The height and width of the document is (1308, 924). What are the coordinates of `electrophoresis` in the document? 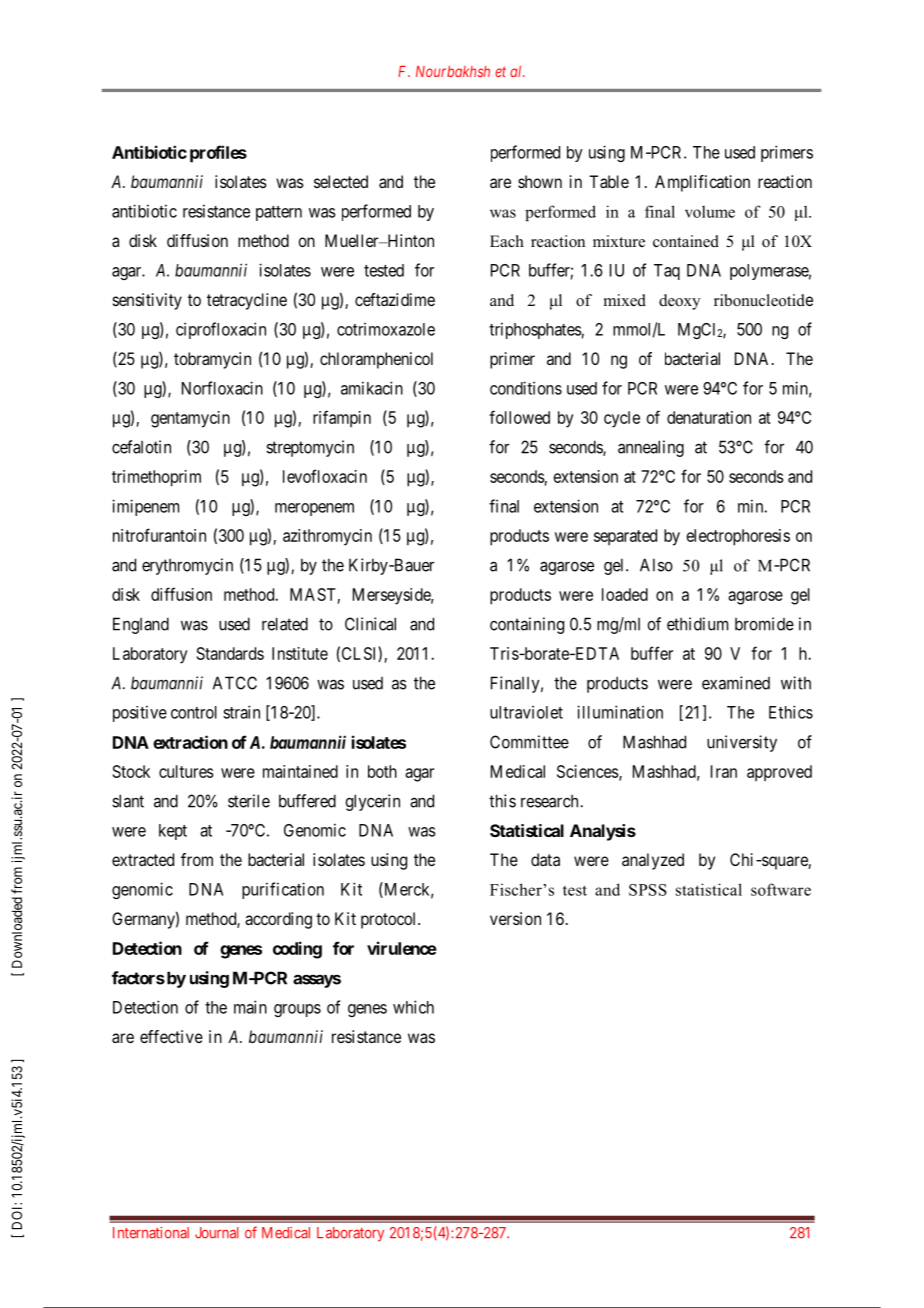 It's located at (738, 537).
